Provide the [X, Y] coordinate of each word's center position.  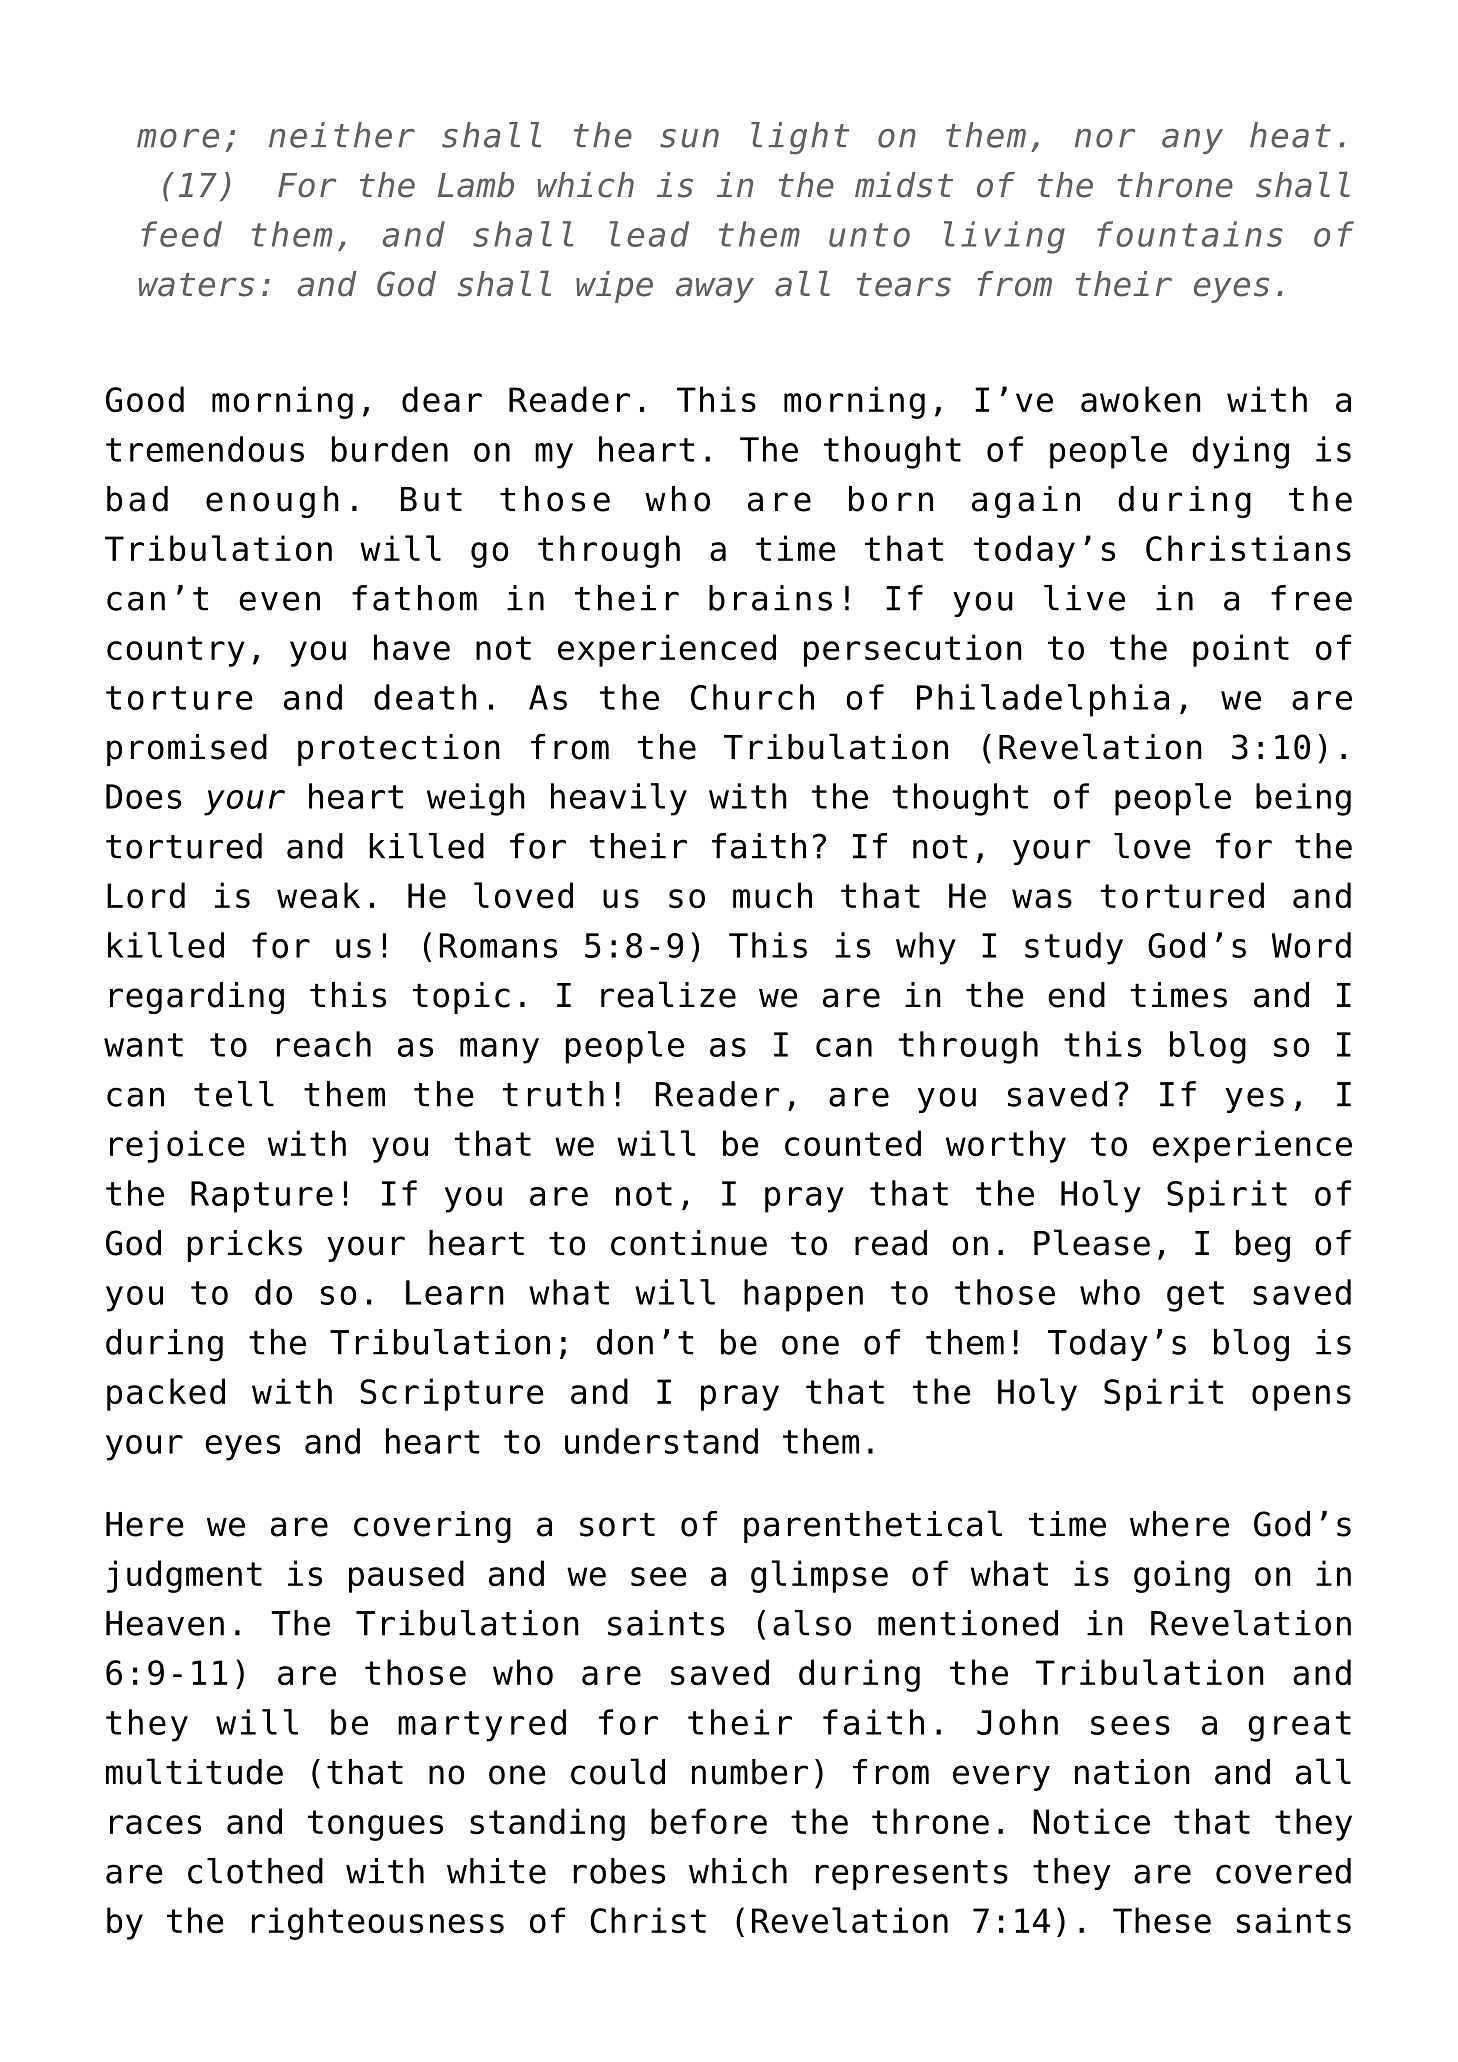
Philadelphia [1043, 700]
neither [342, 135]
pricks [245, 1246]
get [1195, 1296]
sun [689, 138]
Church [752, 697]
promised [187, 750]
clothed [255, 1871]
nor [1105, 138]
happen [803, 1295]
